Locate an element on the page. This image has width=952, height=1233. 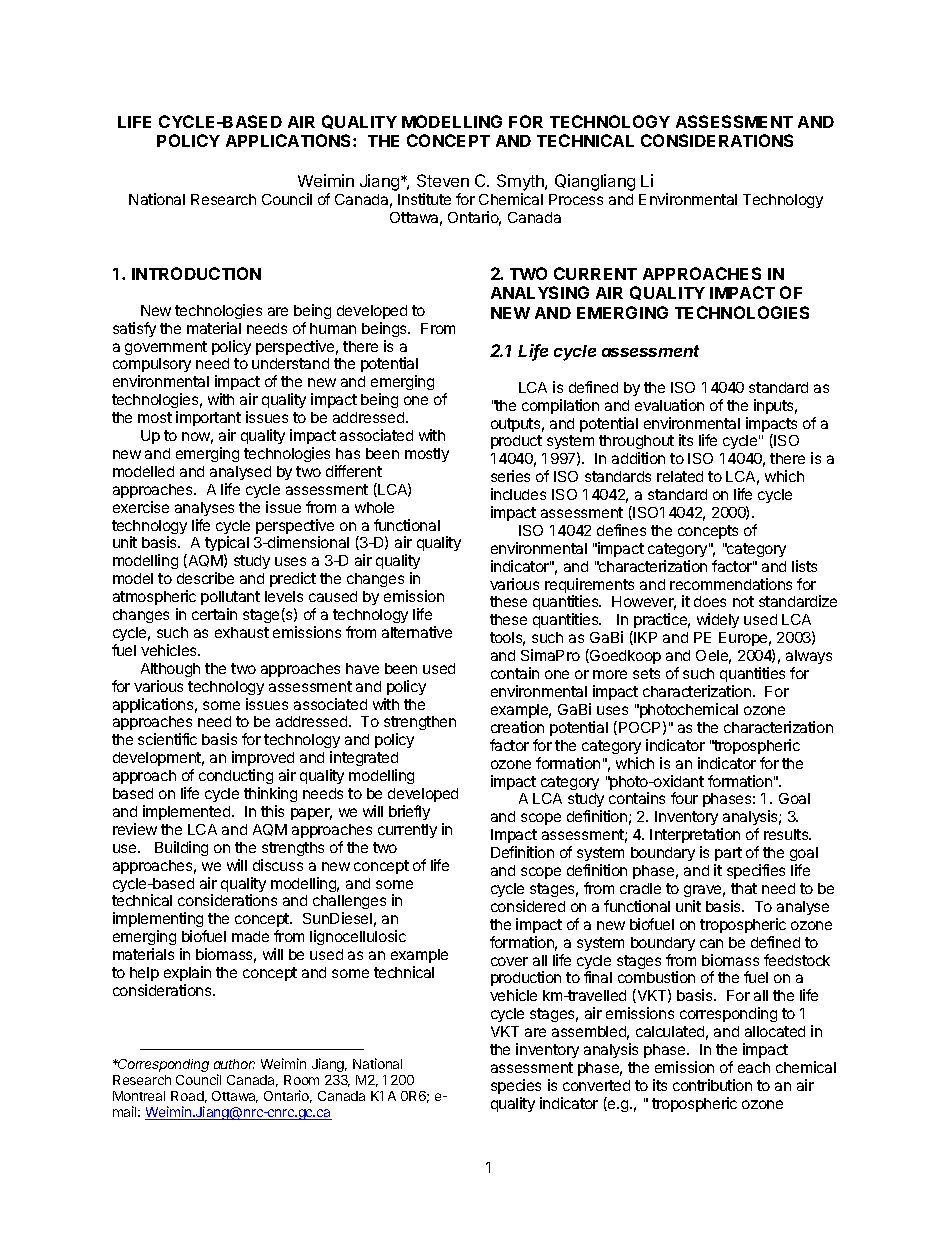
Institute is located at coordinates (424, 199).
